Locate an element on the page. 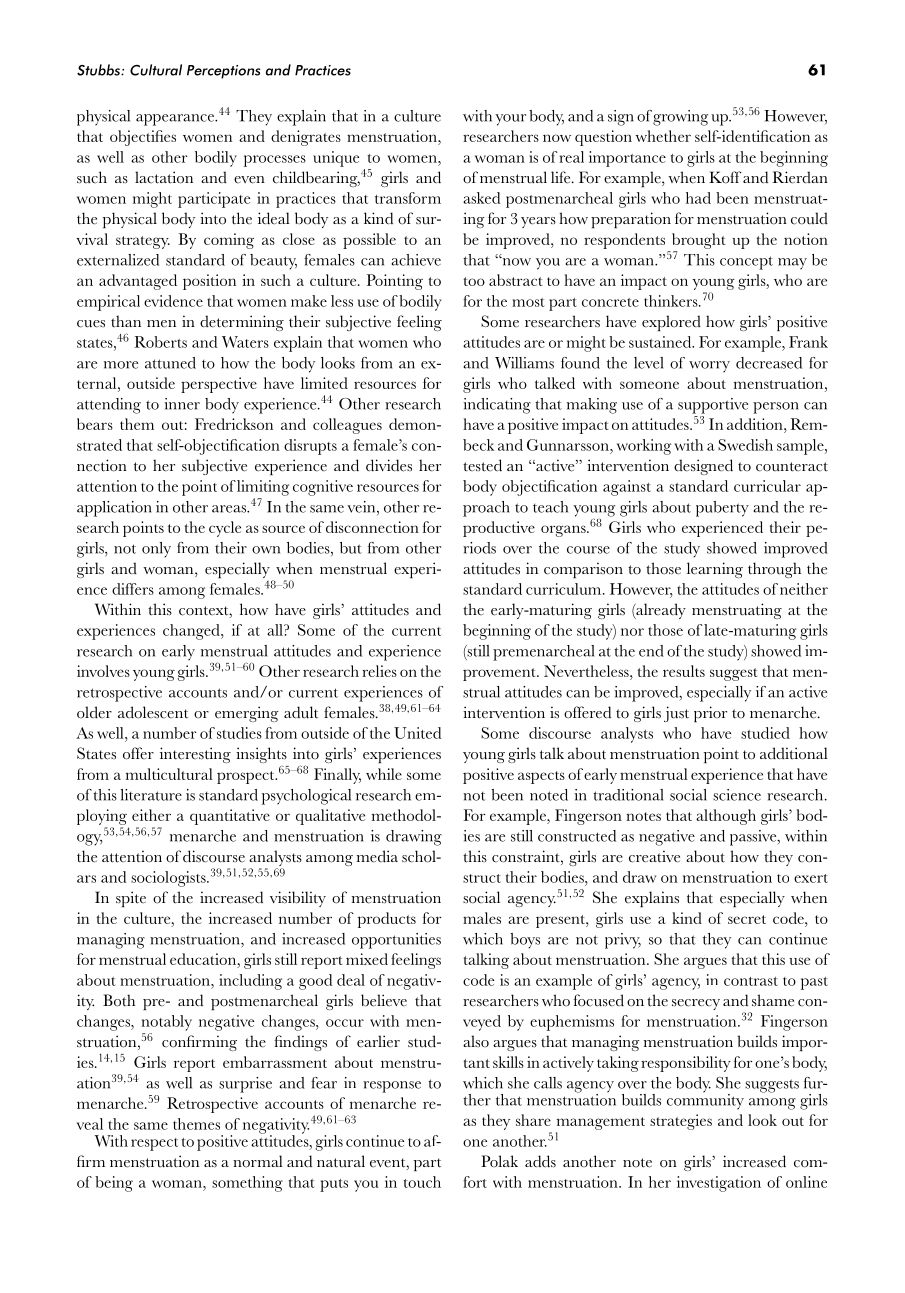  spite is located at coordinates (131, 899).
